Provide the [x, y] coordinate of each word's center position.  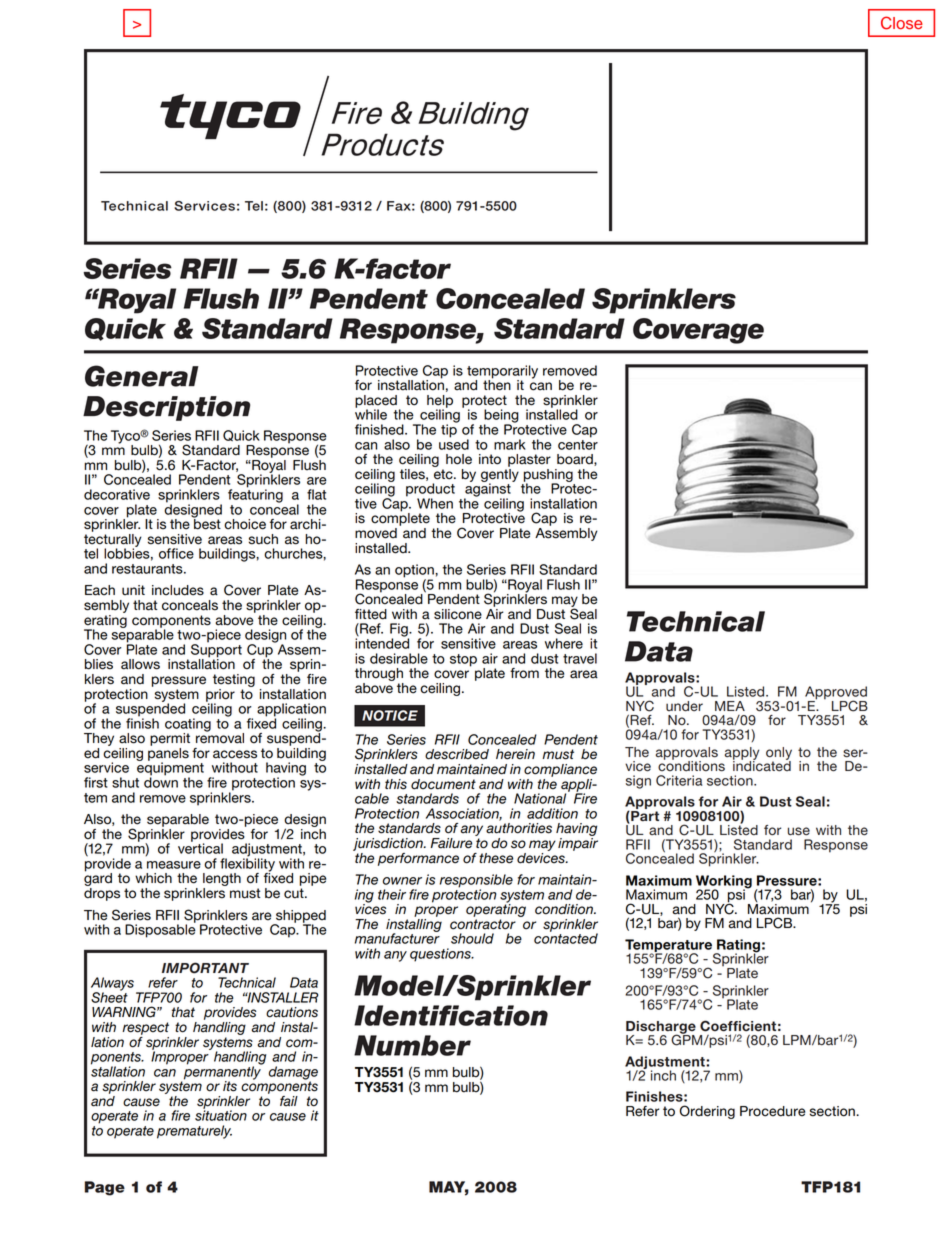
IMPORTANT [205, 968]
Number [412, 1045]
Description [166, 408]
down [161, 781]
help [440, 402]
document [443, 784]
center [578, 443]
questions [441, 955]
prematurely [194, 1132]
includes [178, 590]
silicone [458, 614]
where [564, 643]
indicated [762, 765]
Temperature [668, 946]
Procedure [772, 1111]
